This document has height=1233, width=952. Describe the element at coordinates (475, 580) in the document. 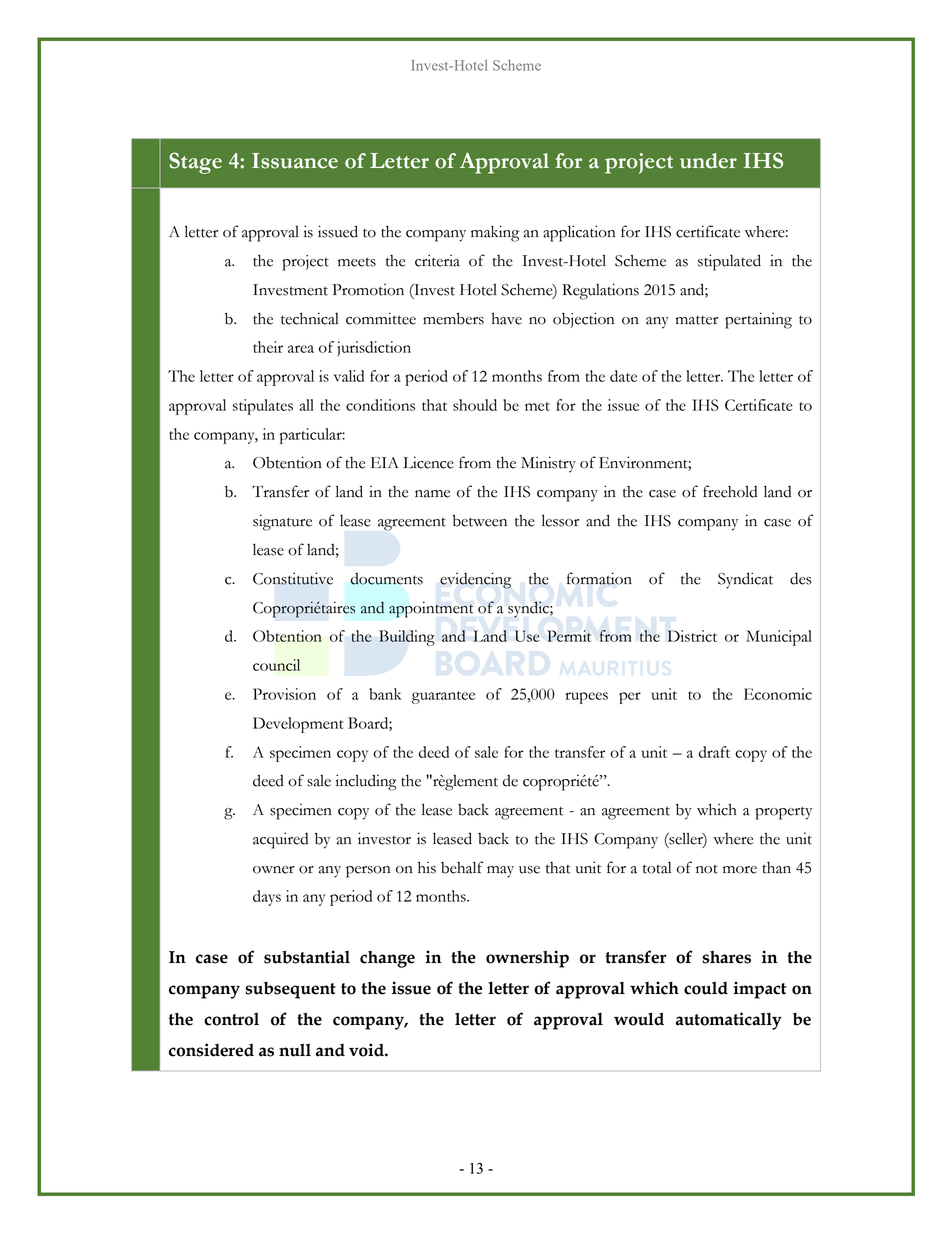

I see `evidencing` at that location.
